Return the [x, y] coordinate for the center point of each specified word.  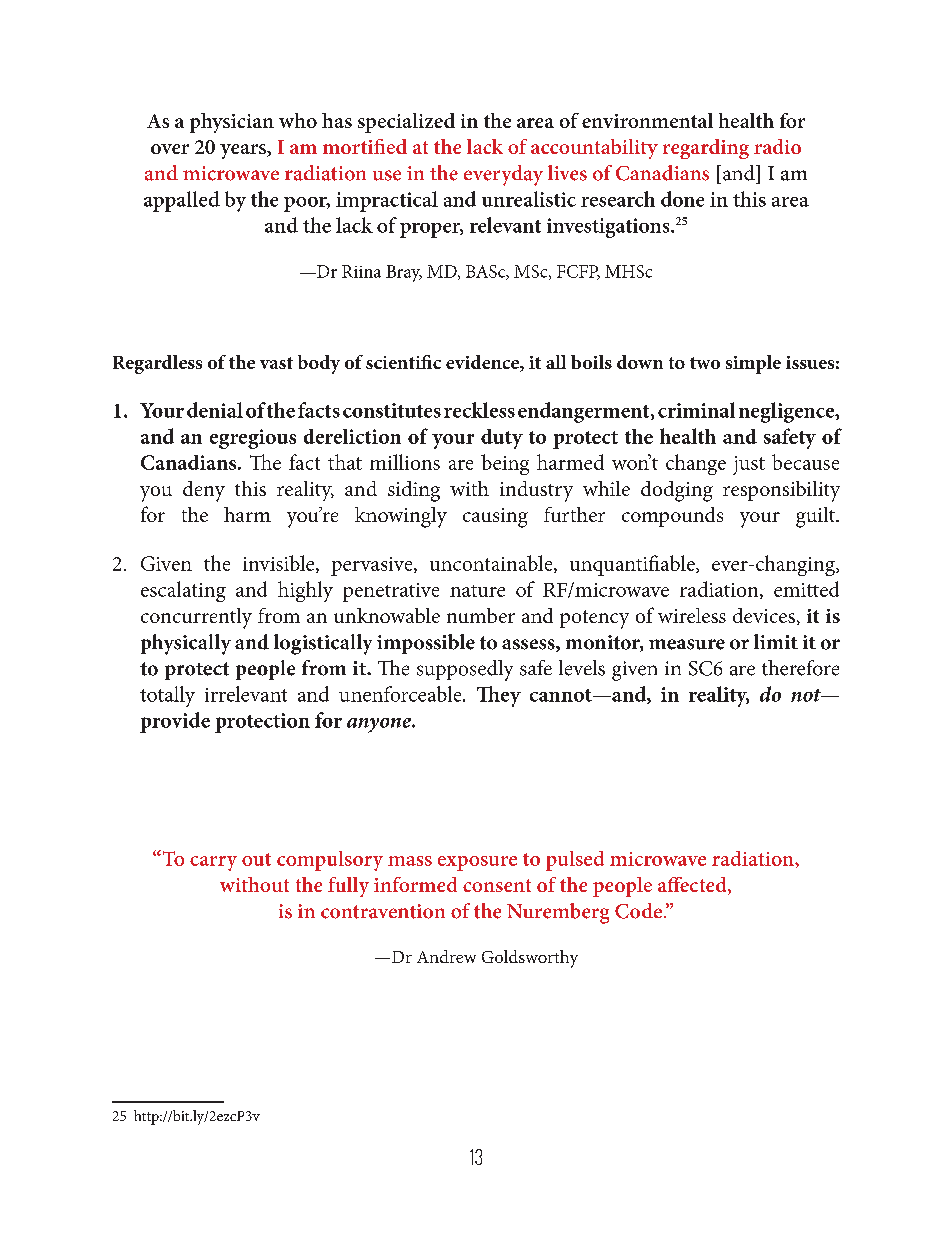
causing [495, 518]
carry [213, 863]
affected [693, 886]
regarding [706, 149]
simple [753, 364]
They [499, 696]
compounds [672, 517]
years [244, 151]
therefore [800, 668]
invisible [280, 564]
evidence [483, 363]
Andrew [446, 956]
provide [175, 722]
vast [276, 363]
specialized [406, 123]
